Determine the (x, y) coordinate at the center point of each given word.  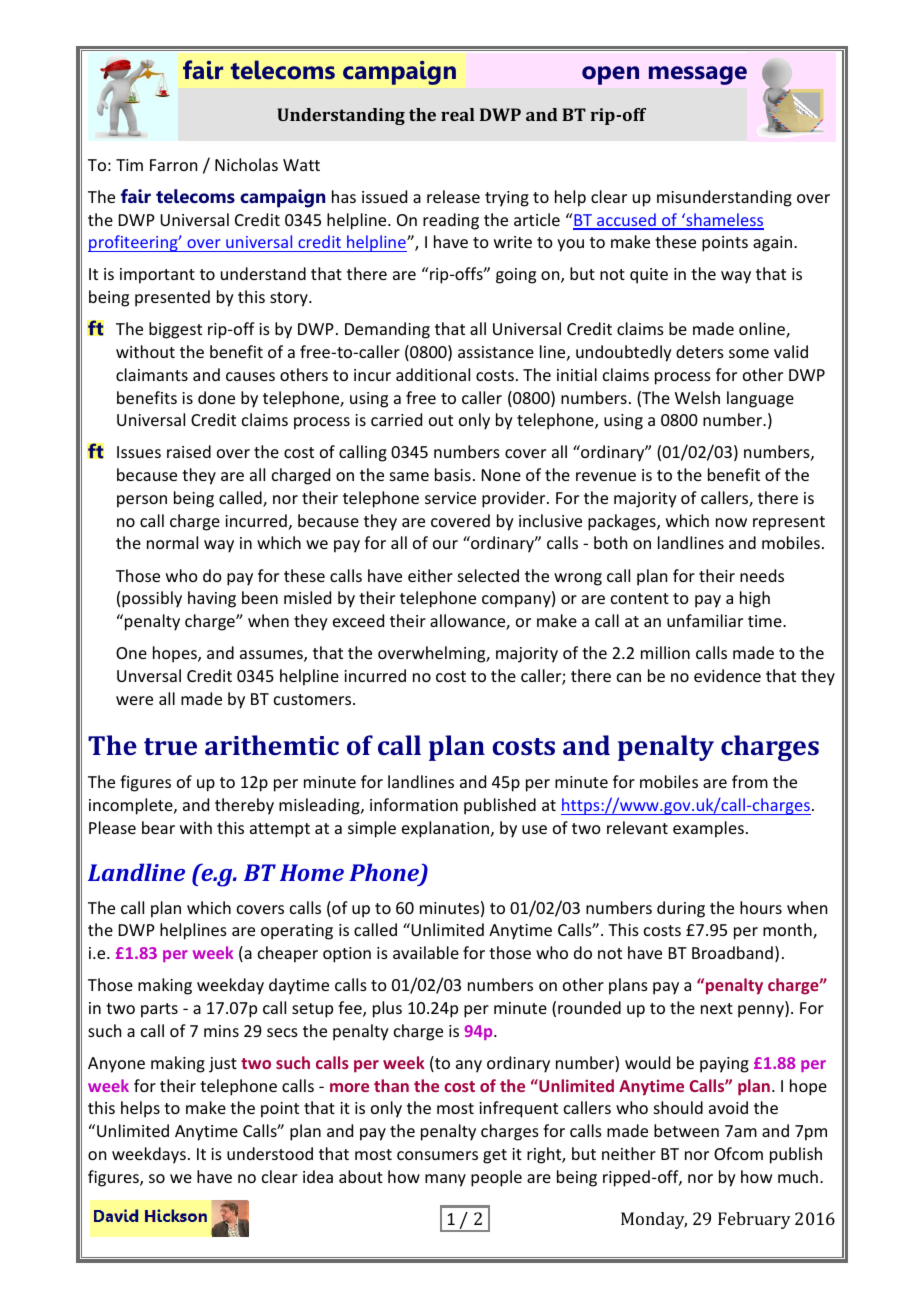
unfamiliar (705, 620)
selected (488, 575)
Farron (173, 165)
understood (270, 1153)
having (212, 599)
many (445, 1180)
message (698, 75)
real (458, 114)
